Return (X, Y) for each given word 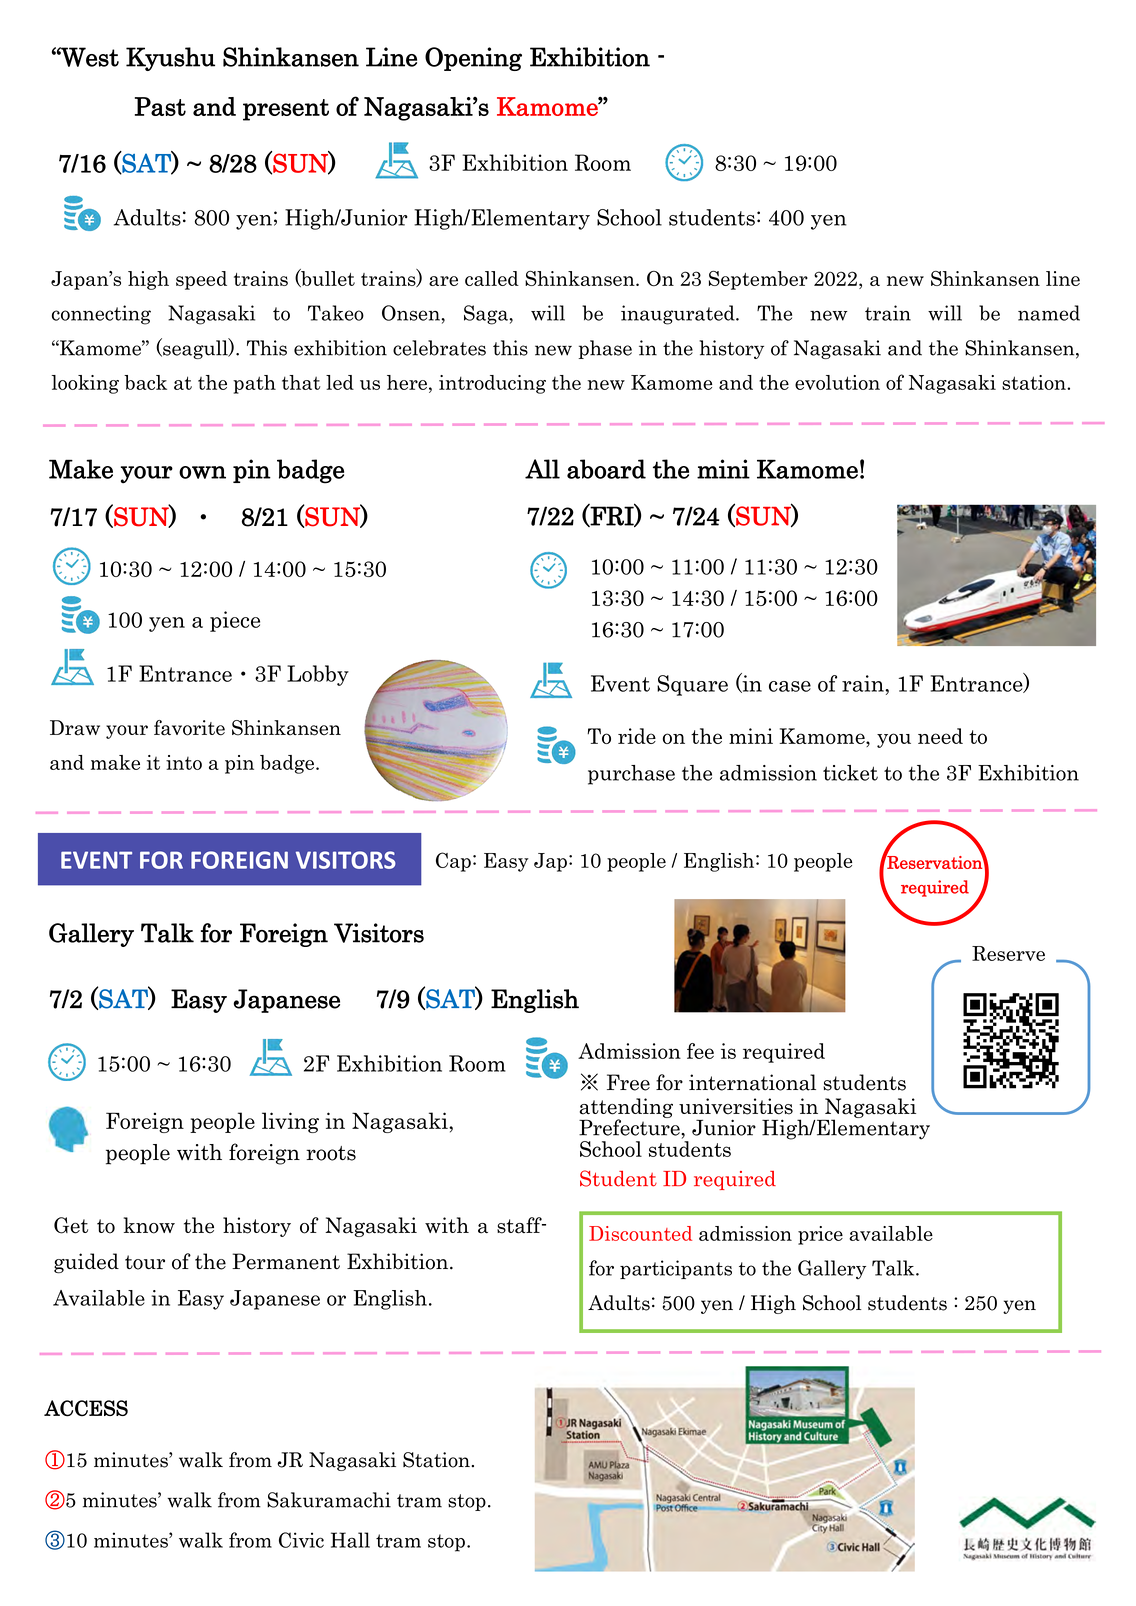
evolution (837, 382)
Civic (301, 1540)
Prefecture (630, 1126)
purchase (631, 775)
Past (160, 106)
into (184, 762)
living (290, 1122)
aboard (606, 469)
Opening (473, 59)
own (202, 472)
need (940, 736)
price (820, 1235)
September (758, 280)
